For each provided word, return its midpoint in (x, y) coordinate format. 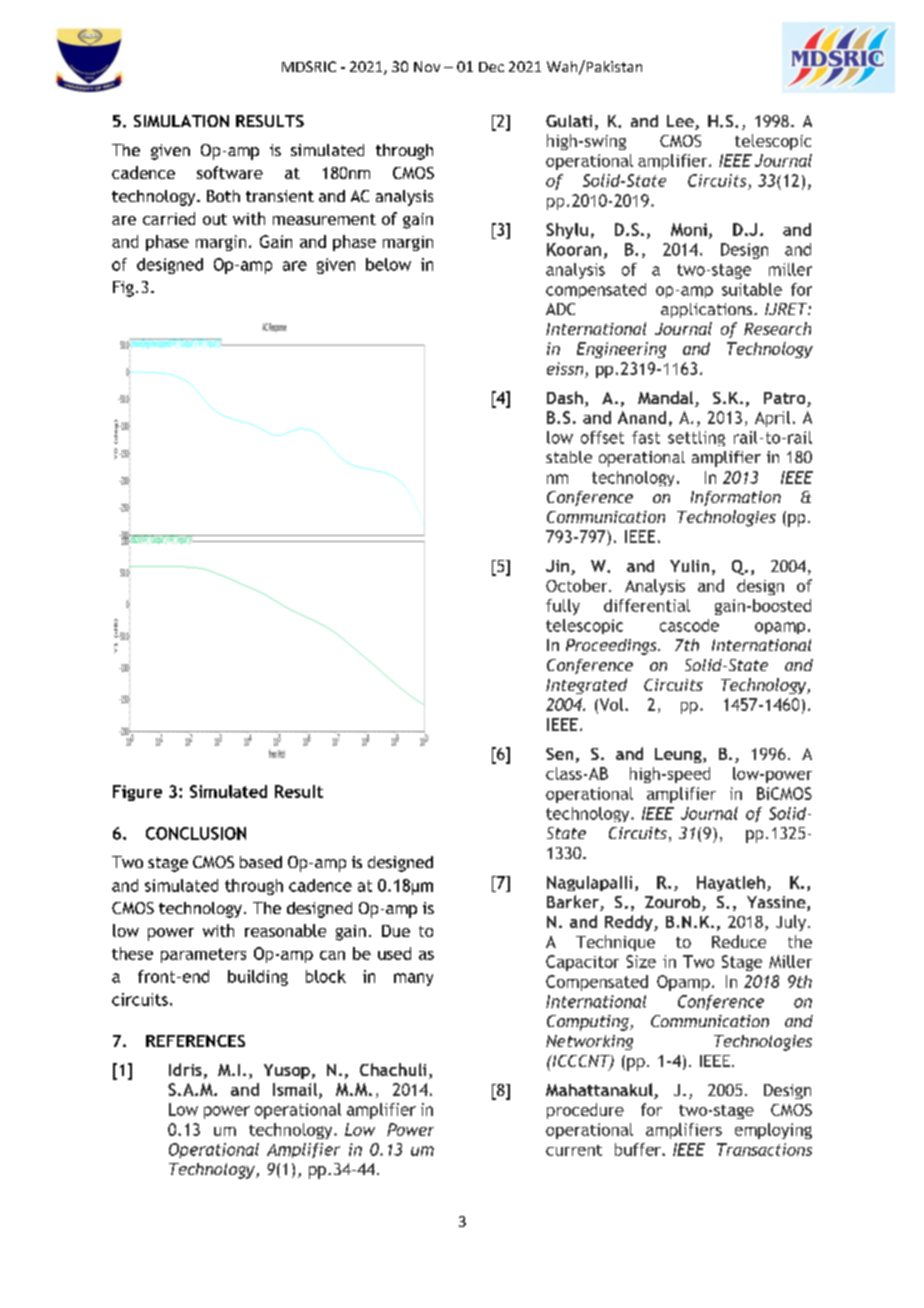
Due (396, 931)
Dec (491, 67)
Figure (137, 793)
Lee (681, 122)
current (574, 1150)
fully (563, 607)
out (215, 219)
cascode (689, 625)
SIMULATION (181, 121)
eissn (565, 368)
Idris (185, 1069)
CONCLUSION (196, 833)
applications (708, 310)
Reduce (739, 941)
